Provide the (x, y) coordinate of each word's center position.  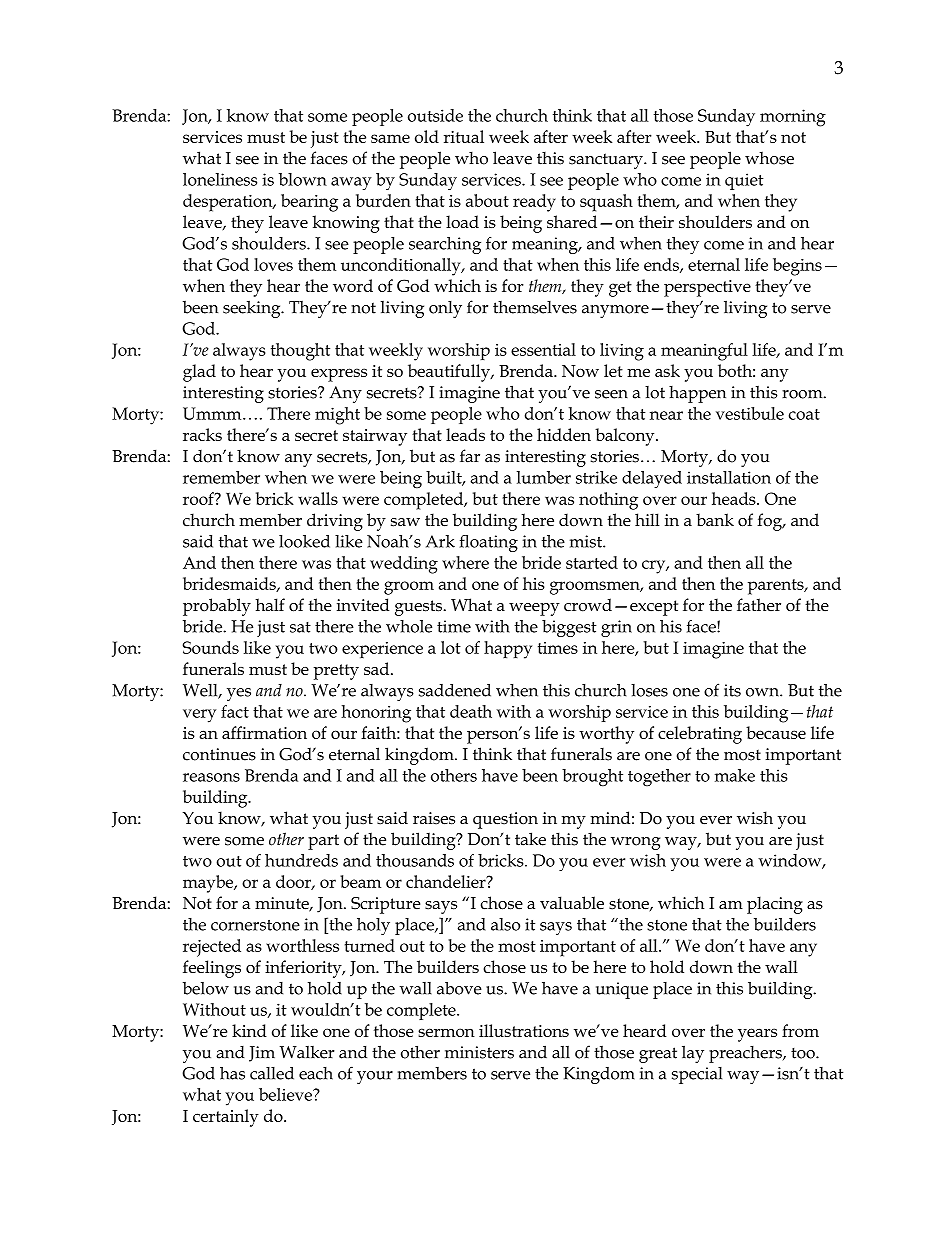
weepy (534, 609)
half (270, 604)
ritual (464, 136)
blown (303, 179)
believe (286, 1094)
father (759, 605)
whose (769, 158)
